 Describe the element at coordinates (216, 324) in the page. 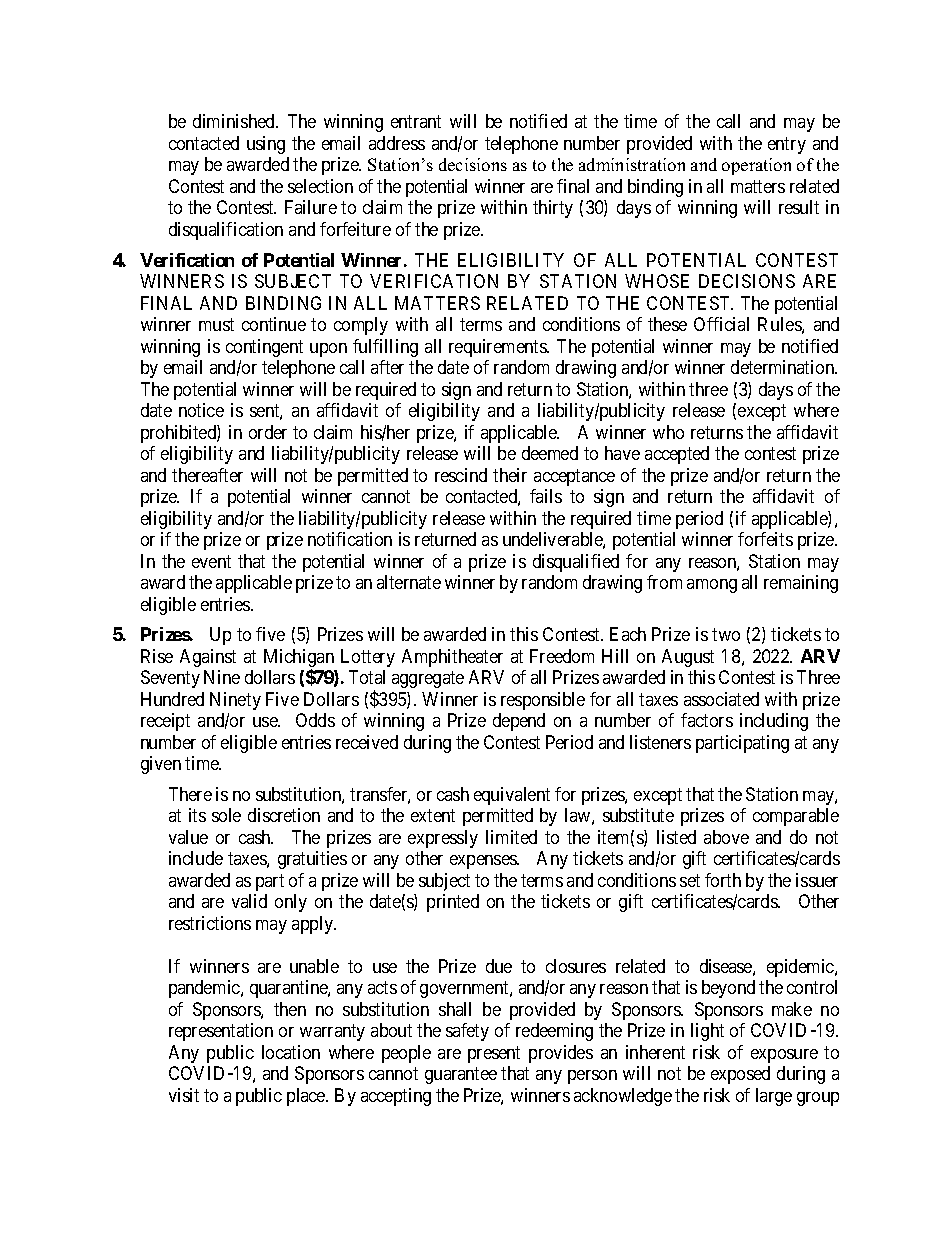

I see `must` at that location.
